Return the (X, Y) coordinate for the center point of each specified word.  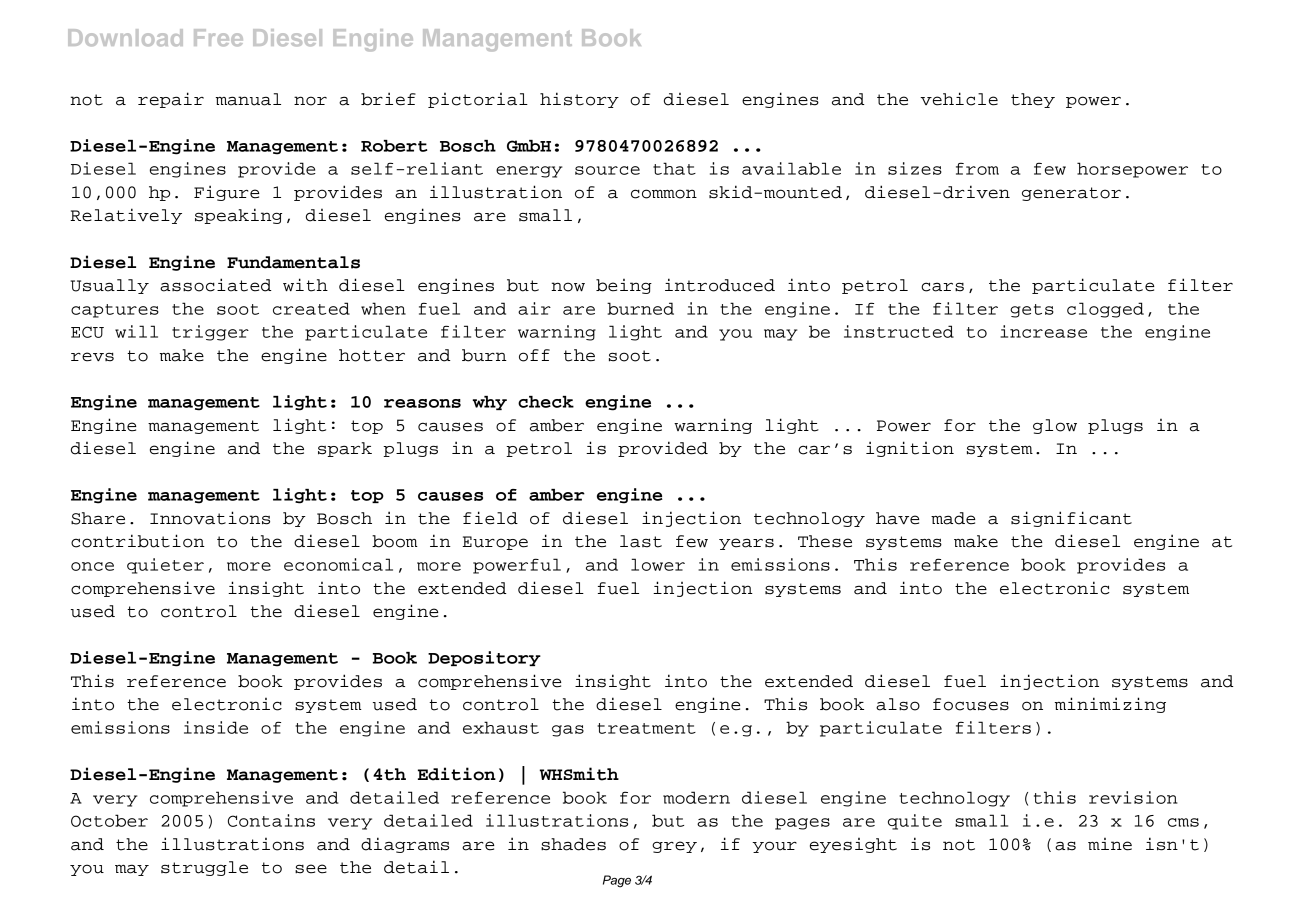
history (579, 100)
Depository (484, 658)
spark (345, 449)
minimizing (1110, 705)
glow (1055, 426)
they (1033, 100)
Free (218, 37)
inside (216, 727)
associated (216, 285)
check (546, 402)
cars (942, 287)
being (624, 286)
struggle (204, 868)
